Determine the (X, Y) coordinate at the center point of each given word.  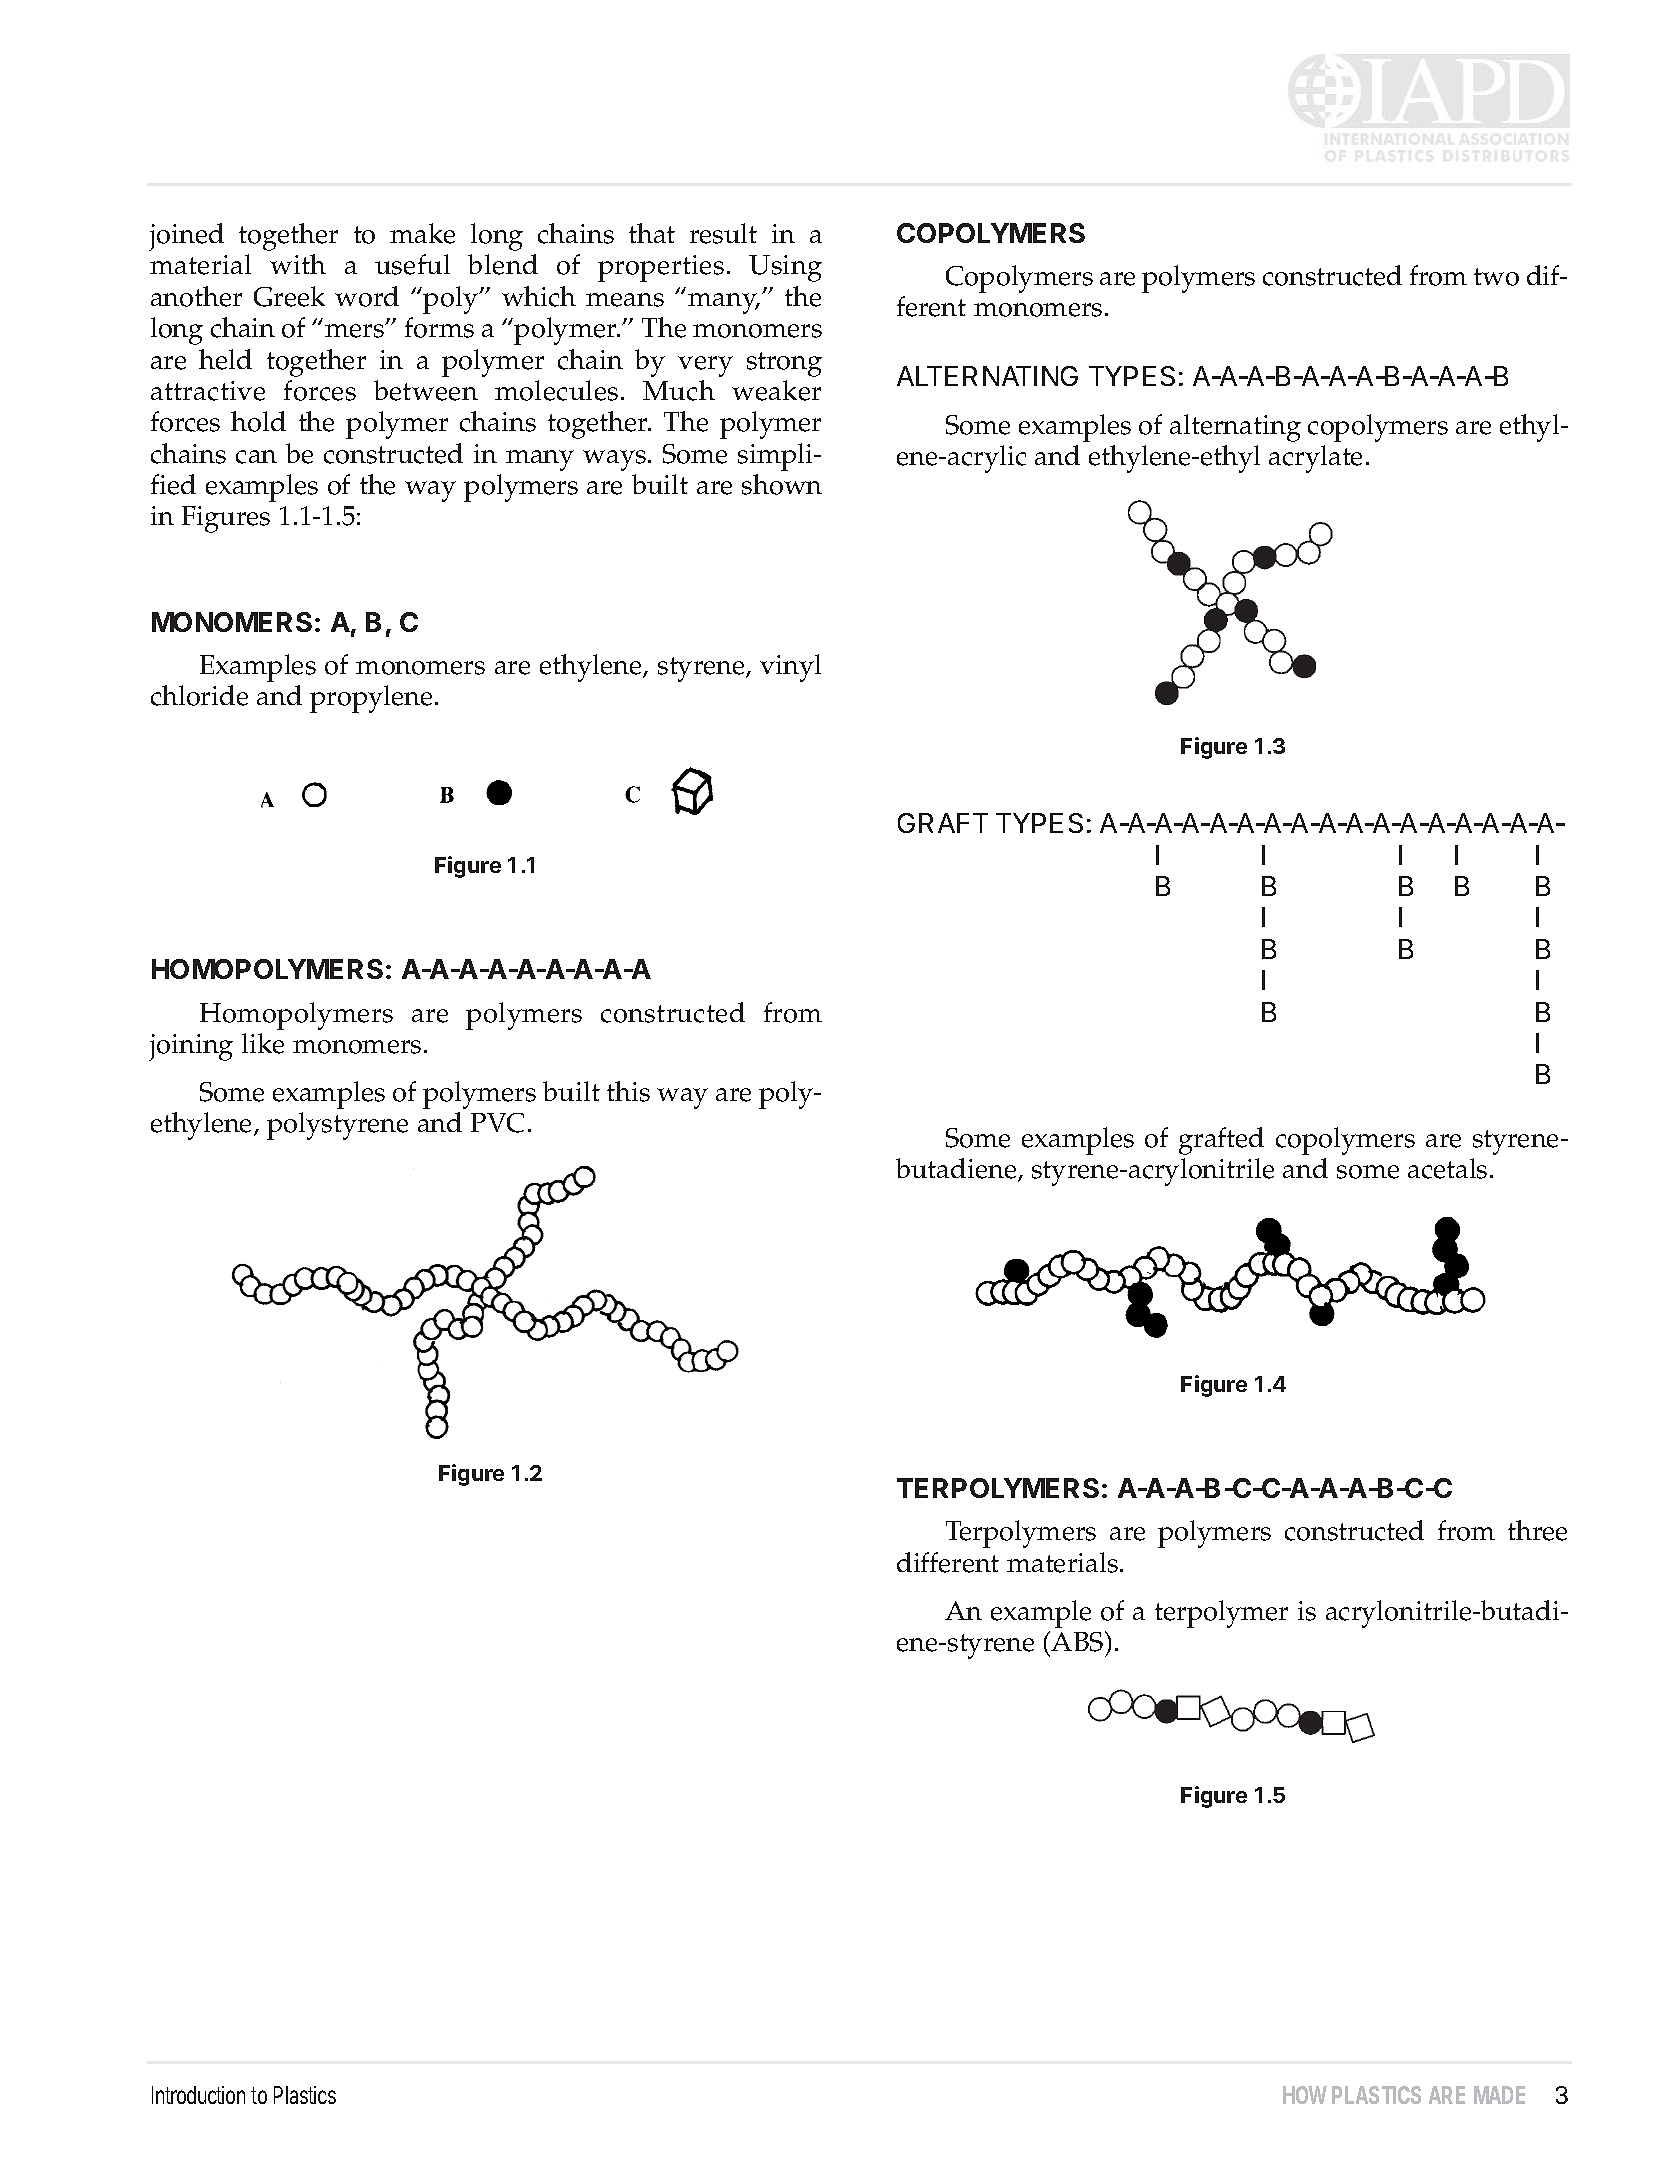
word (367, 296)
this (628, 1091)
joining (191, 1047)
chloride (199, 695)
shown (782, 484)
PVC (497, 1123)
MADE (1499, 2095)
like (263, 1043)
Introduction (198, 2095)
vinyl (790, 668)
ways (614, 460)
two (1496, 277)
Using (785, 268)
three (1537, 1530)
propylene (371, 699)
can (256, 457)
